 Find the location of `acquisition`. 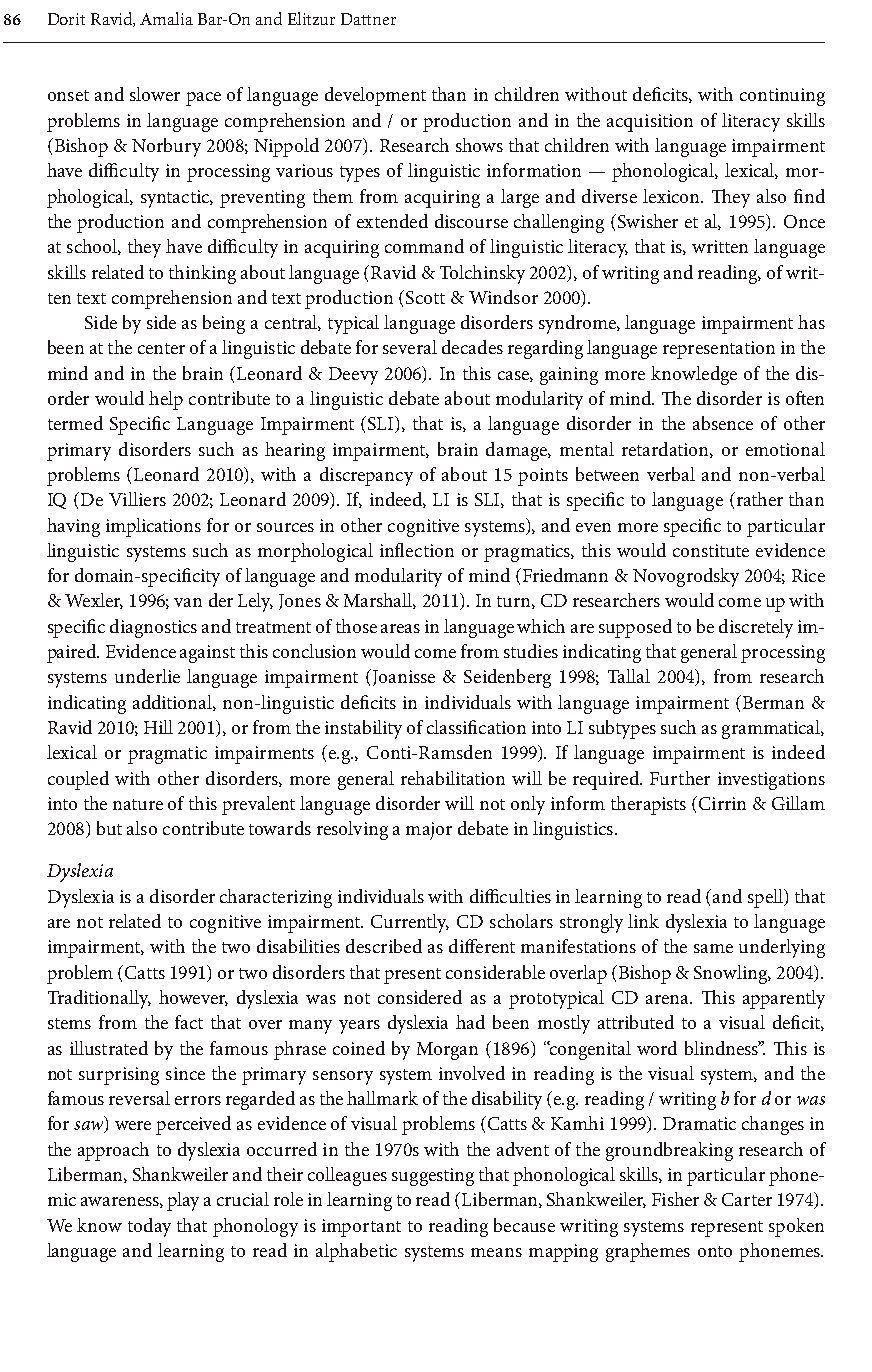

acquisition is located at coordinates (650, 123).
